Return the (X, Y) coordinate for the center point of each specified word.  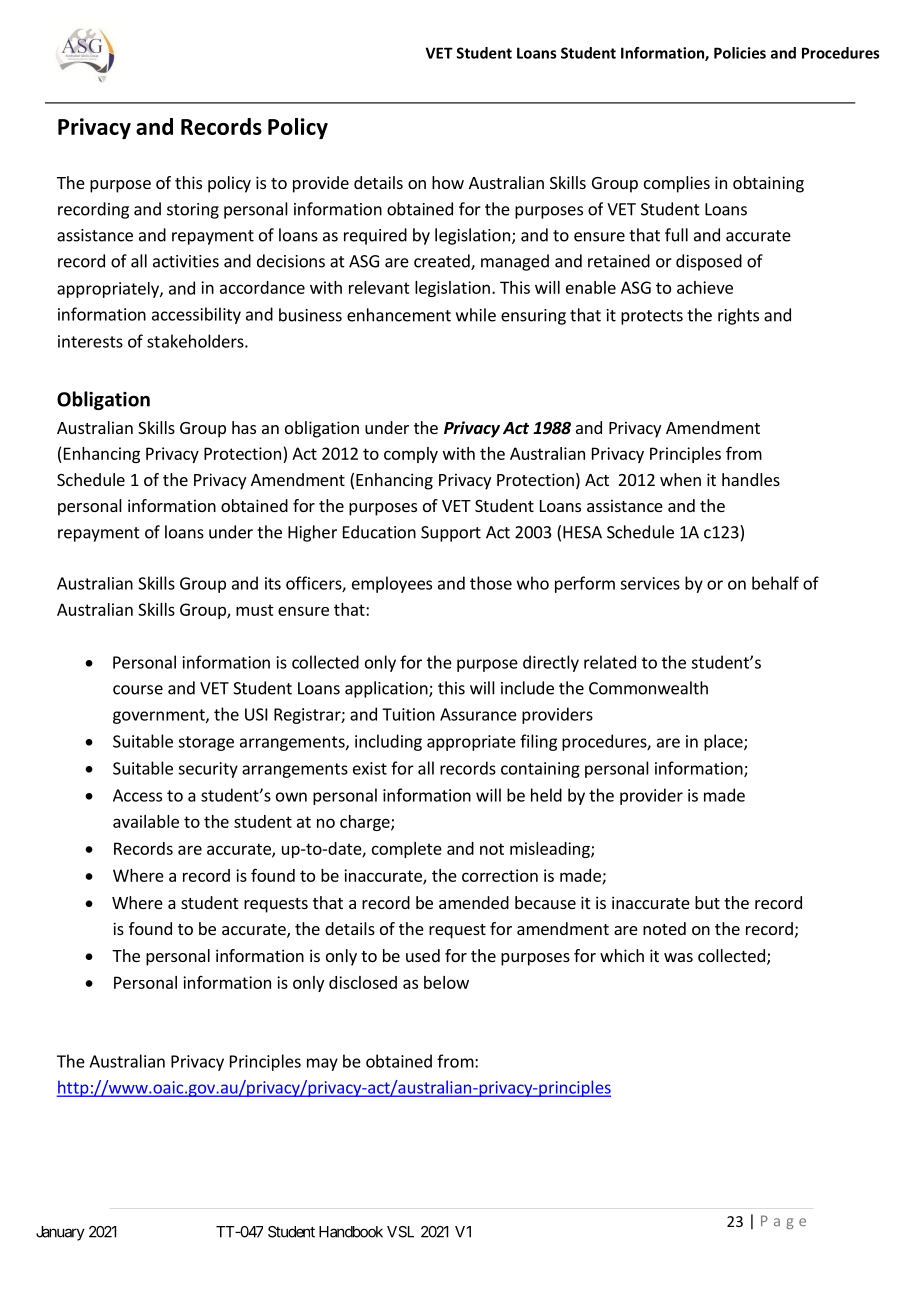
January (60, 1233)
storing (193, 211)
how (448, 182)
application (387, 689)
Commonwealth (648, 688)
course (138, 690)
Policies (740, 53)
